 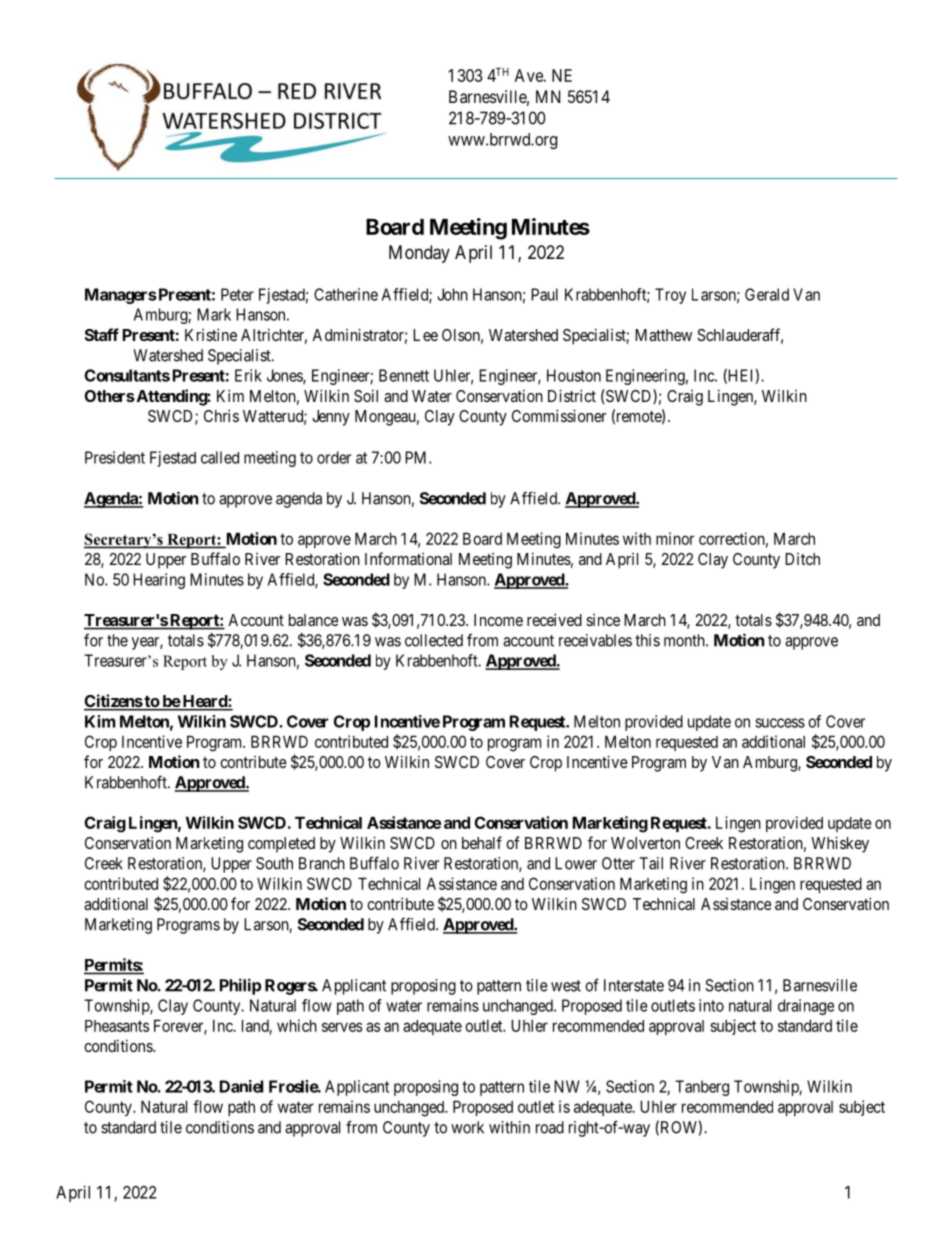 What do you see at coordinates (241, 1086) in the screenshot?
I see `Daniel` at bounding box center [241, 1086].
